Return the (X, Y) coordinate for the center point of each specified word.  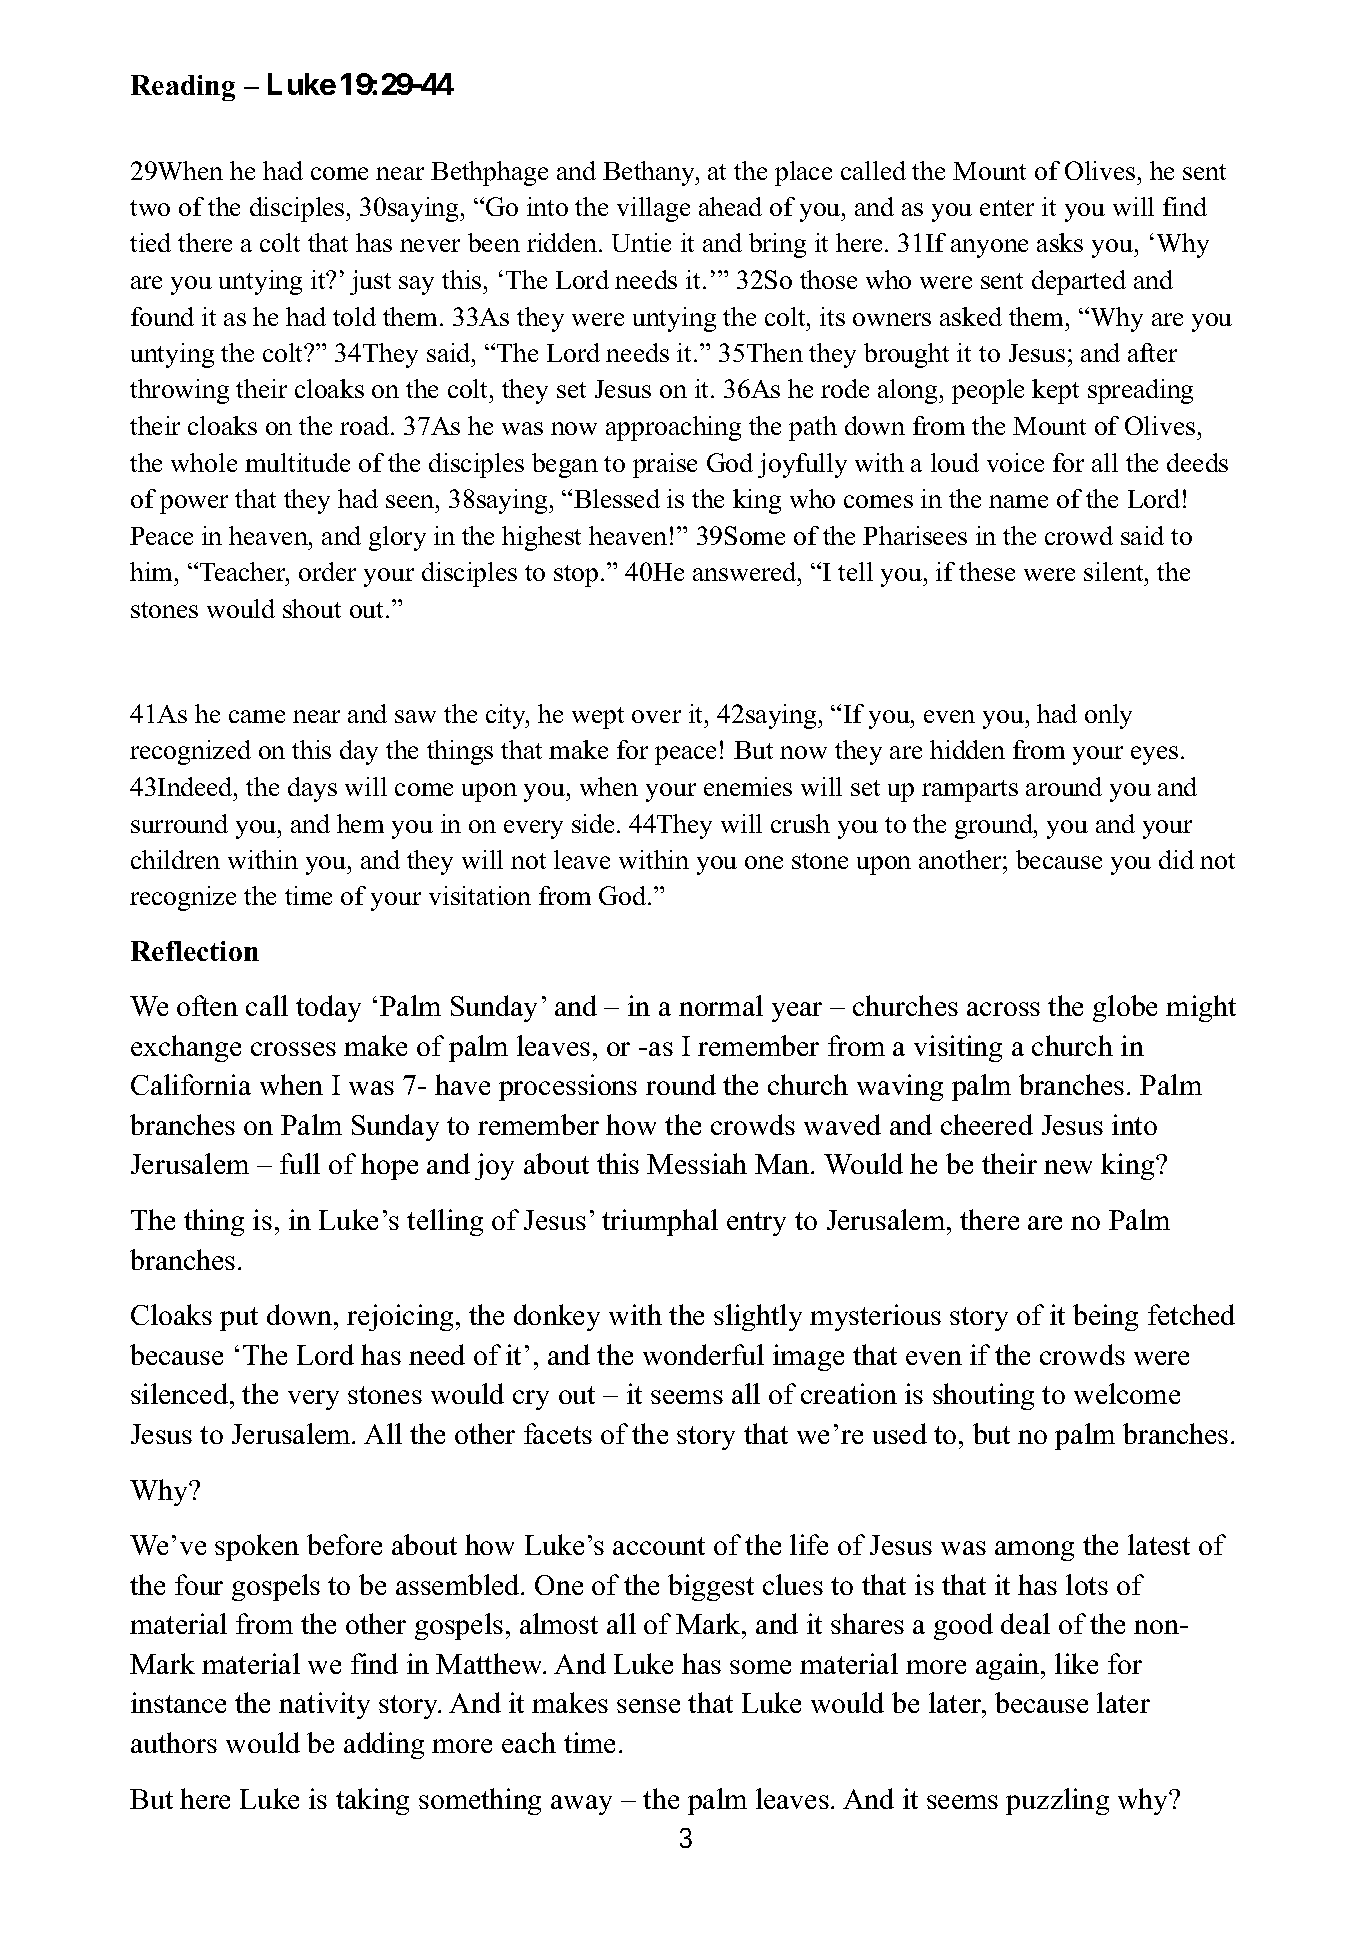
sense (648, 1706)
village (653, 209)
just (370, 282)
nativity (324, 1705)
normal (721, 1005)
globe (1125, 1008)
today (328, 1008)
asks (1060, 242)
